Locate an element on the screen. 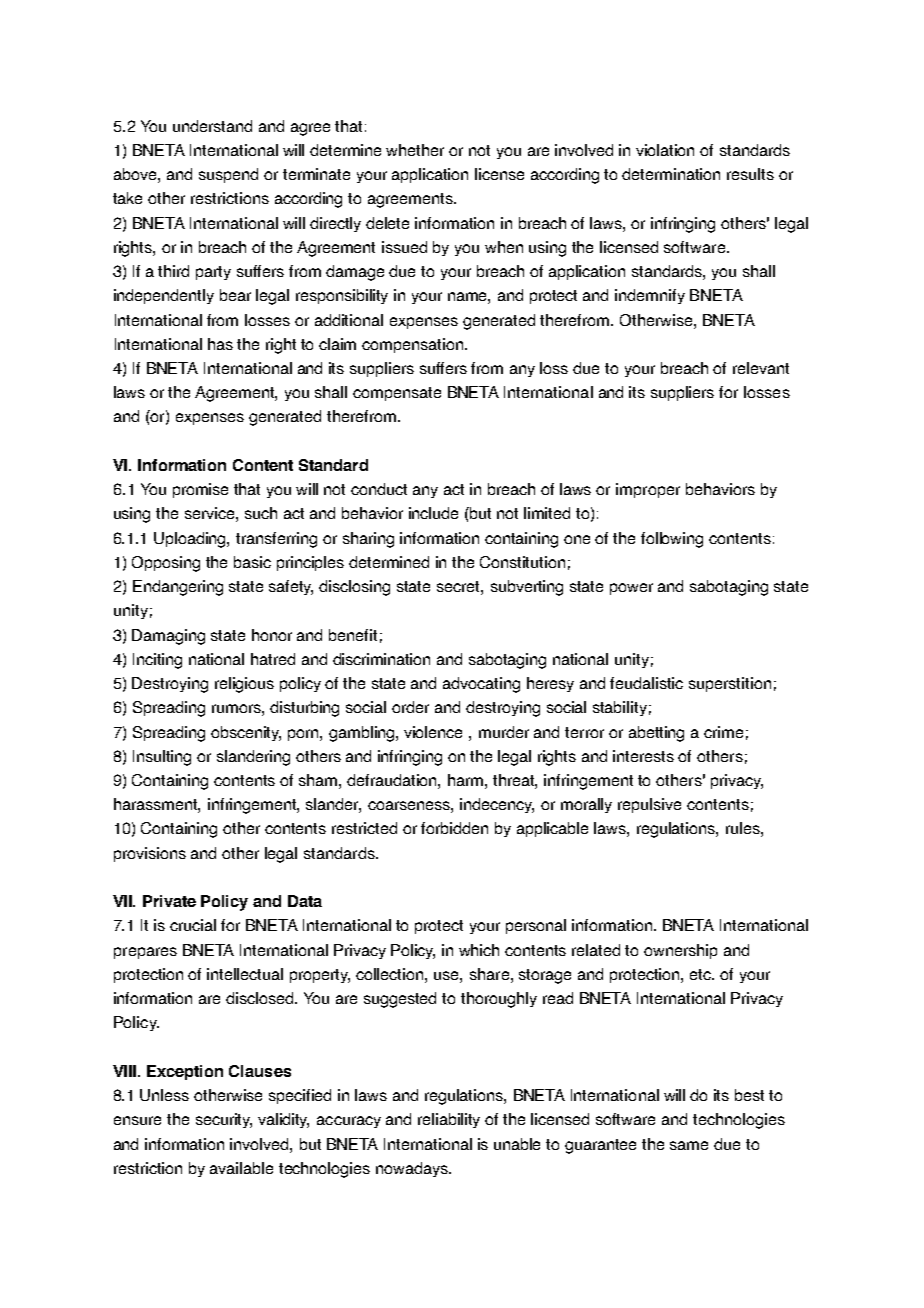 This screenshot has width=924, height=1308. relevant is located at coordinates (761, 368).
